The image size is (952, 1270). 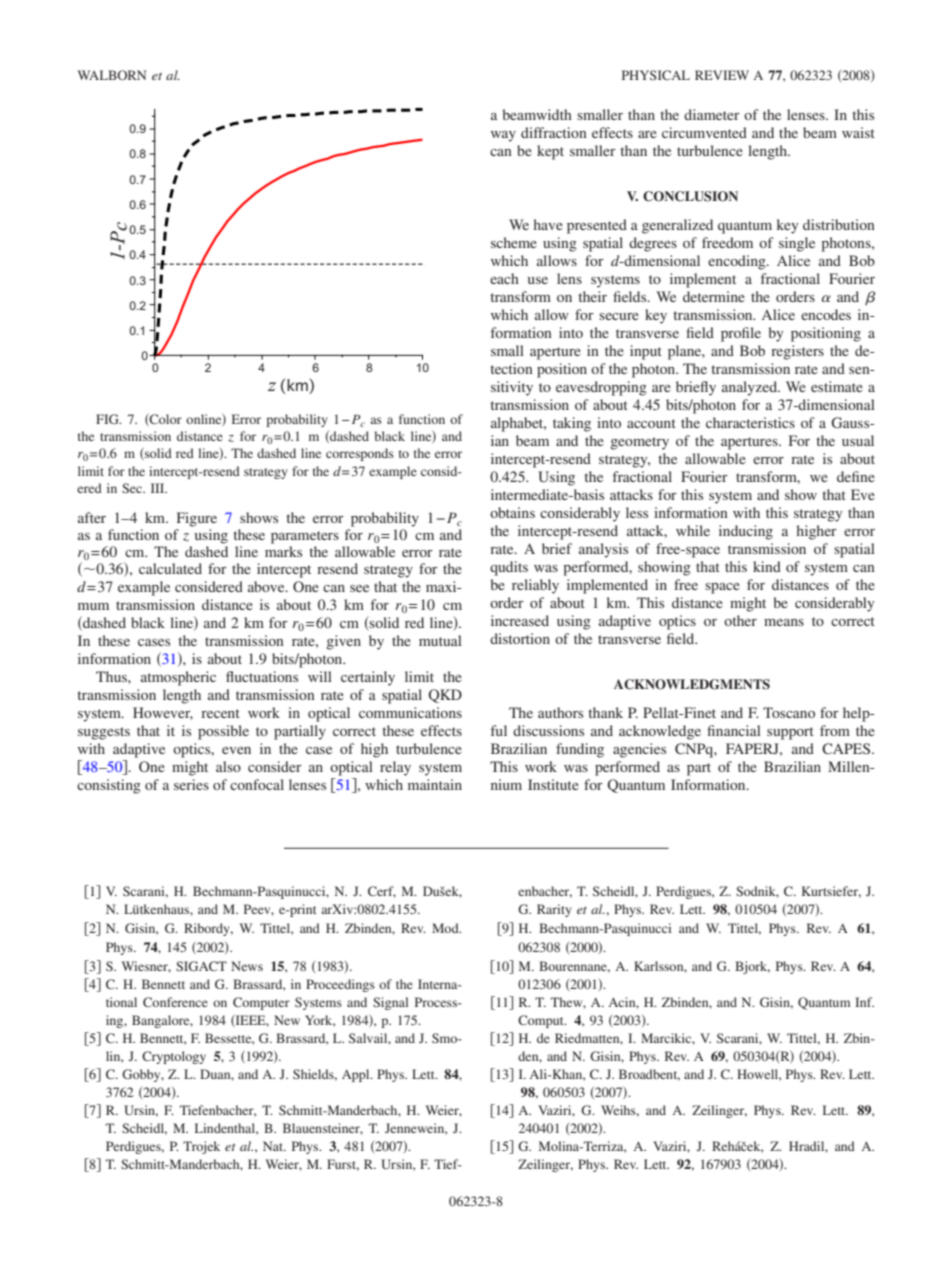 I want to click on Cryptology, so click(x=174, y=1057).
